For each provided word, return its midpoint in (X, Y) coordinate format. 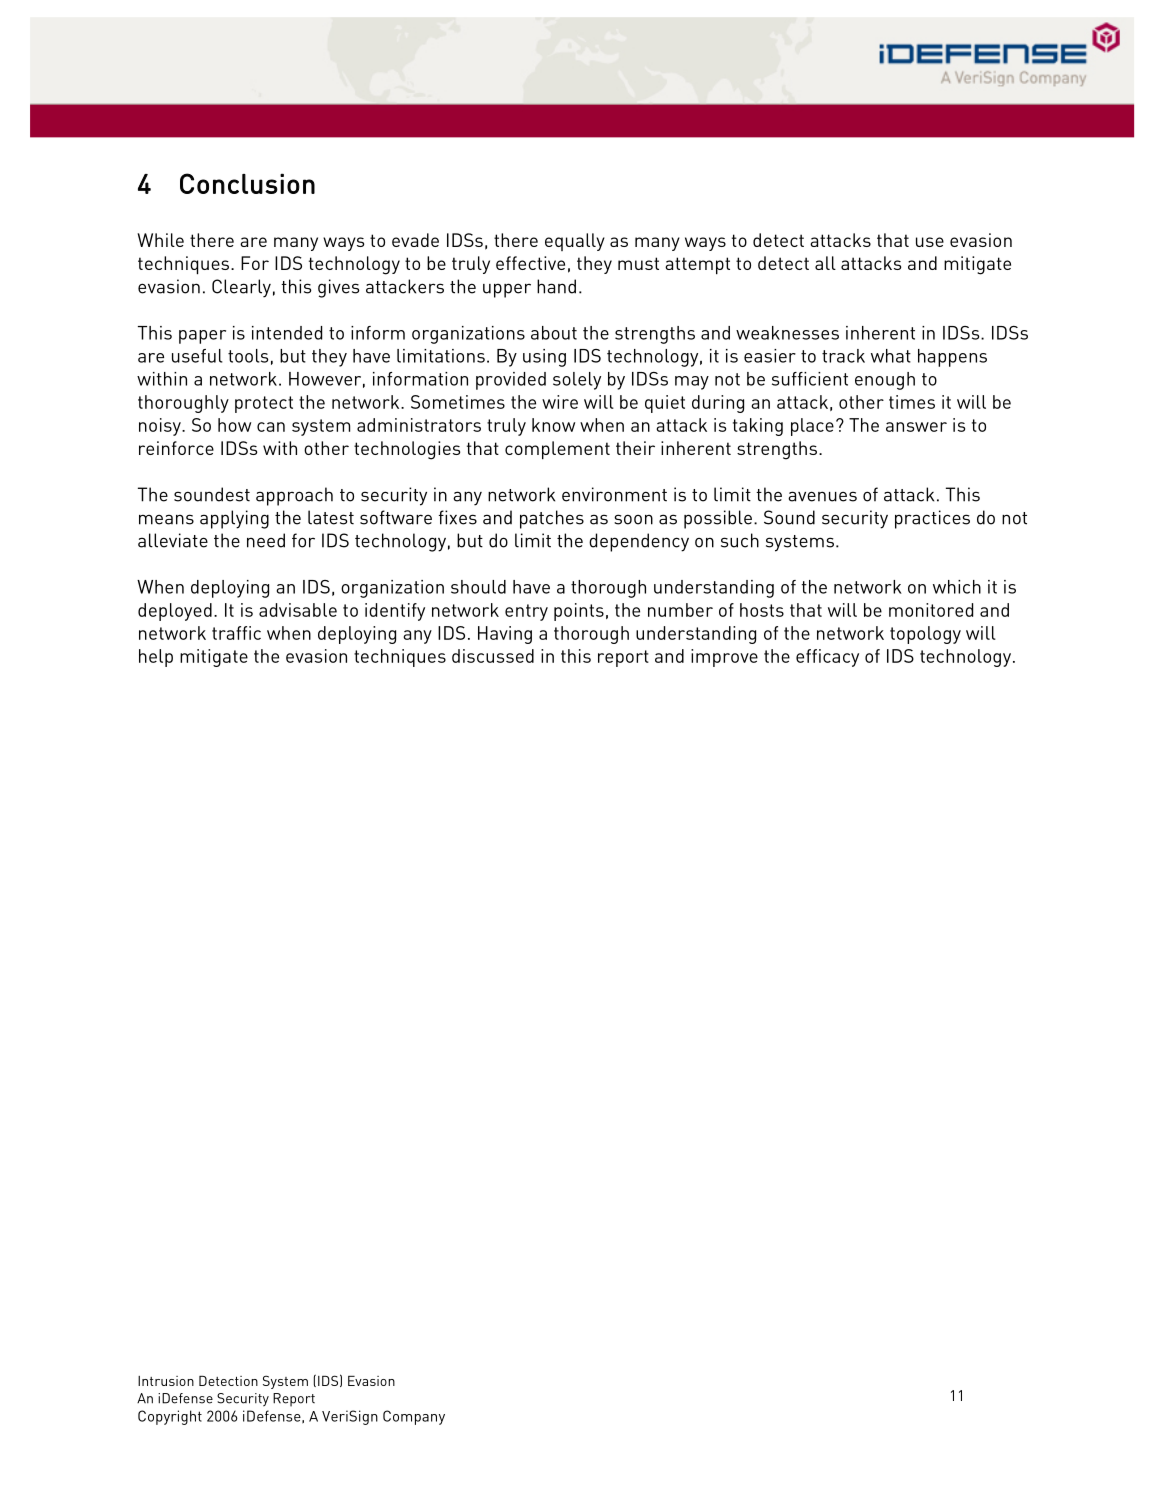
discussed (493, 656)
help (156, 658)
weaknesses (787, 333)
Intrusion (166, 1381)
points (579, 612)
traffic (236, 633)
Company (414, 1417)
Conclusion (247, 183)
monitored (931, 610)
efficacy (827, 658)
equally (575, 242)
